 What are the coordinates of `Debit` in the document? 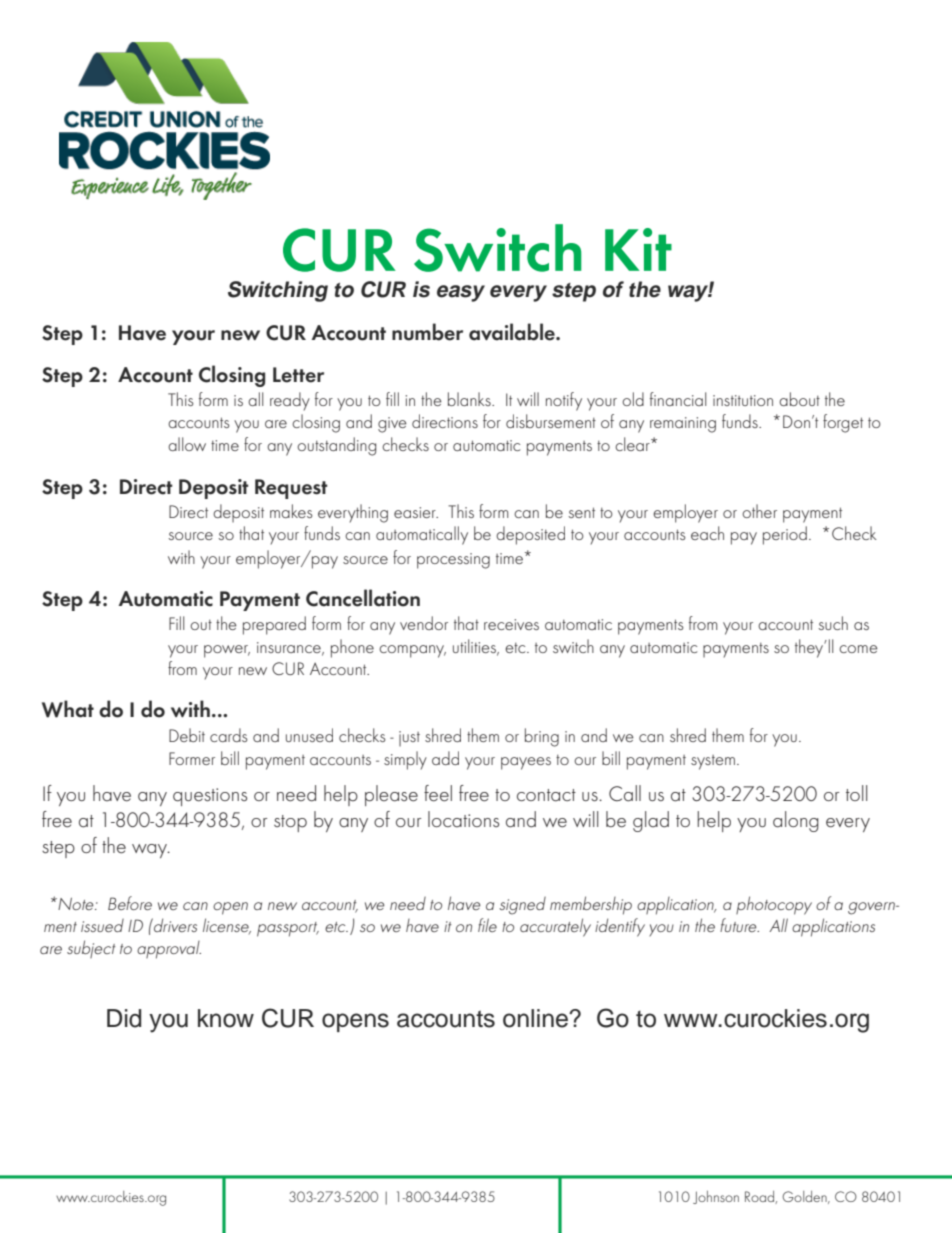 It's located at (187, 735).
